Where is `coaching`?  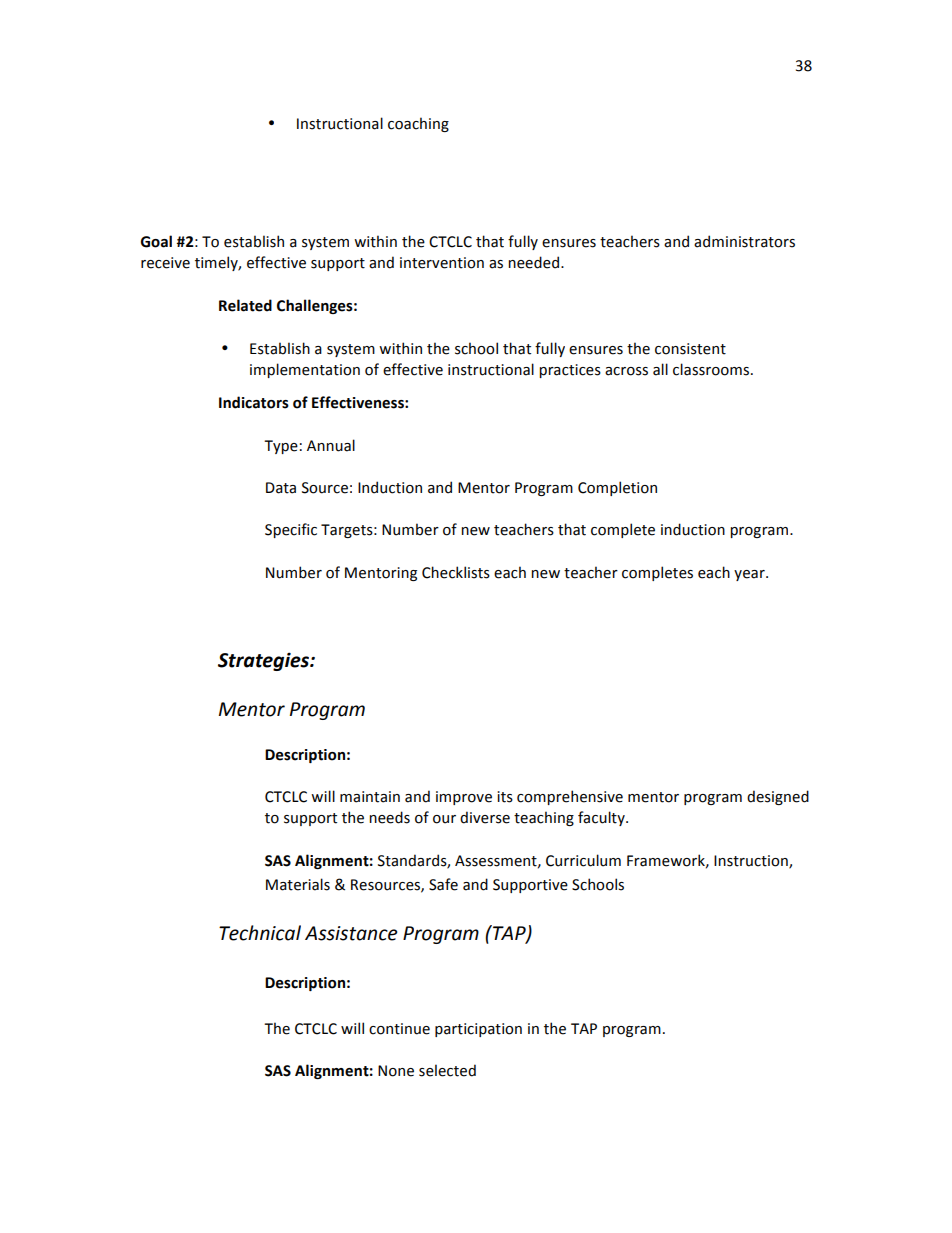 coaching is located at coordinates (418, 124).
